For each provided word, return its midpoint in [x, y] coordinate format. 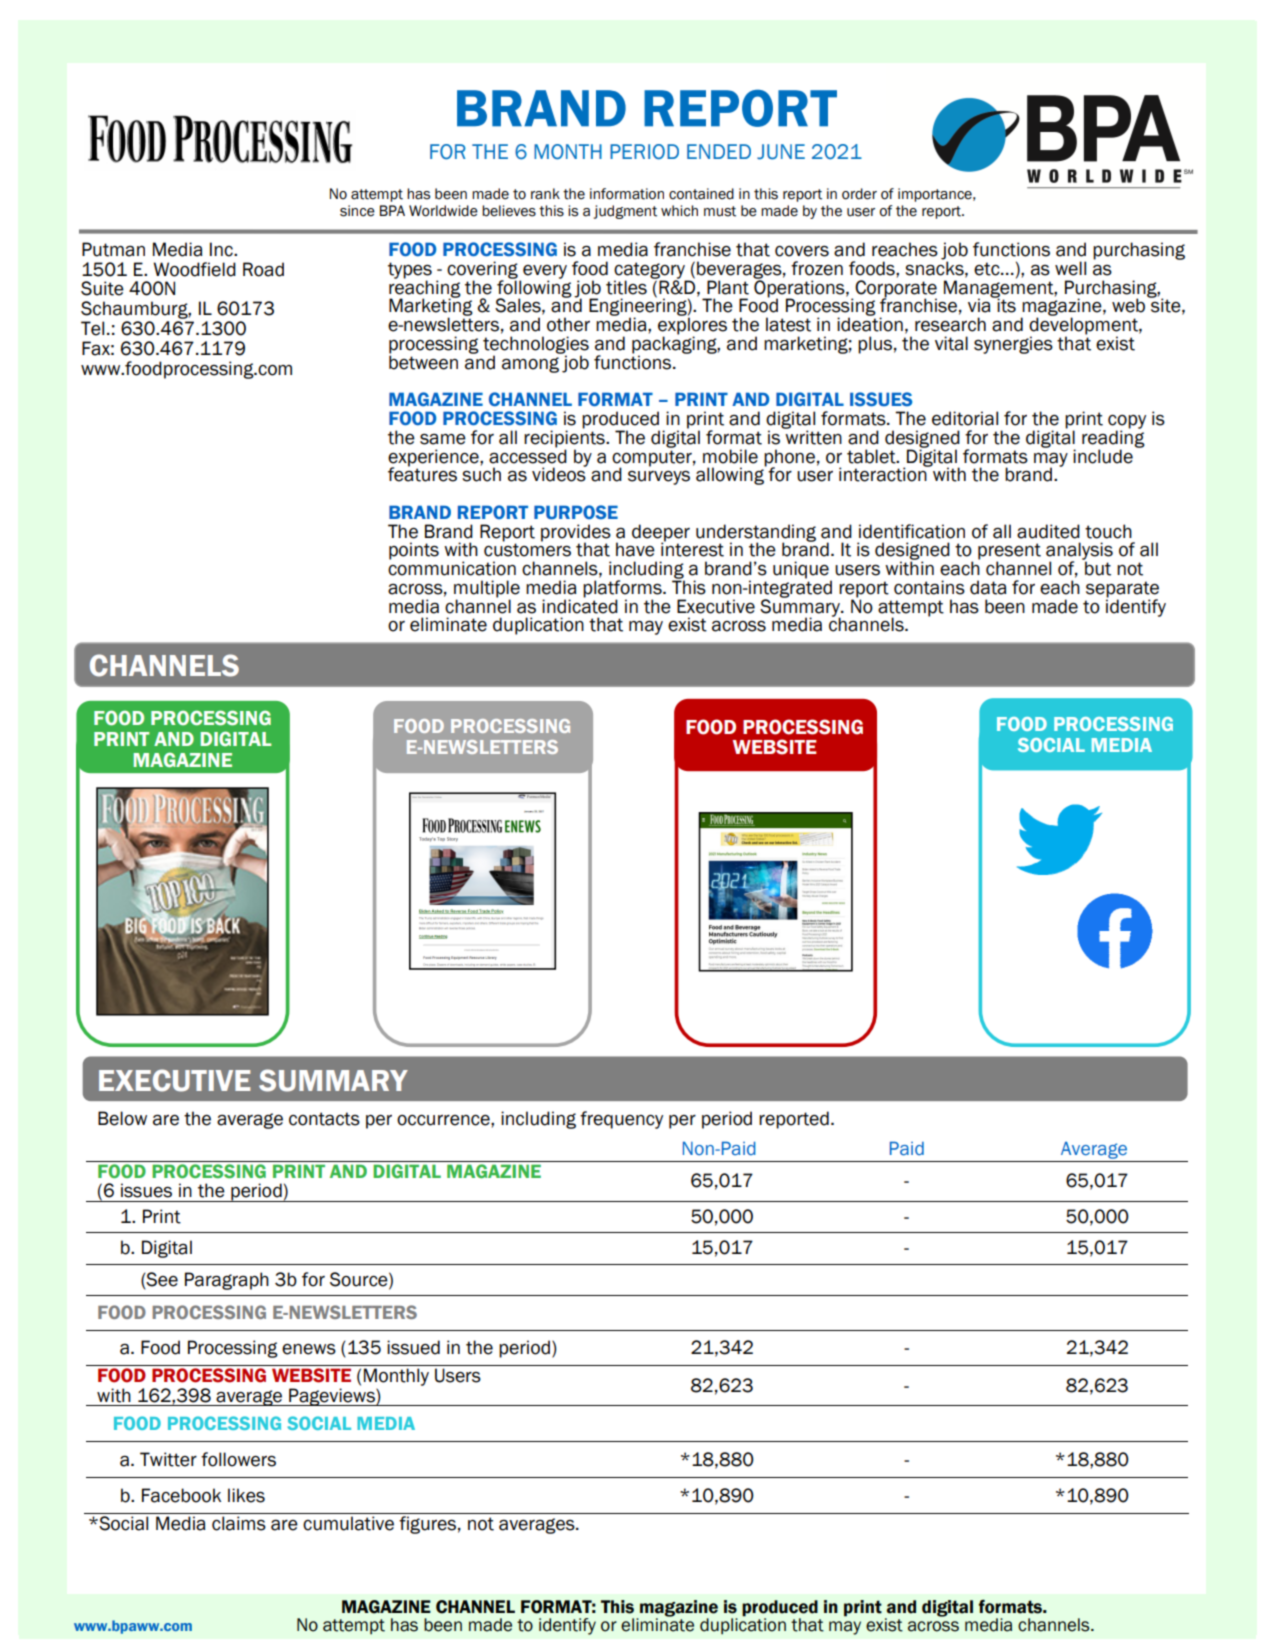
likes [246, 1495]
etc [988, 269]
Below [122, 1118]
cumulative [348, 1523]
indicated [580, 605]
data [988, 587]
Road [263, 269]
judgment [625, 212]
